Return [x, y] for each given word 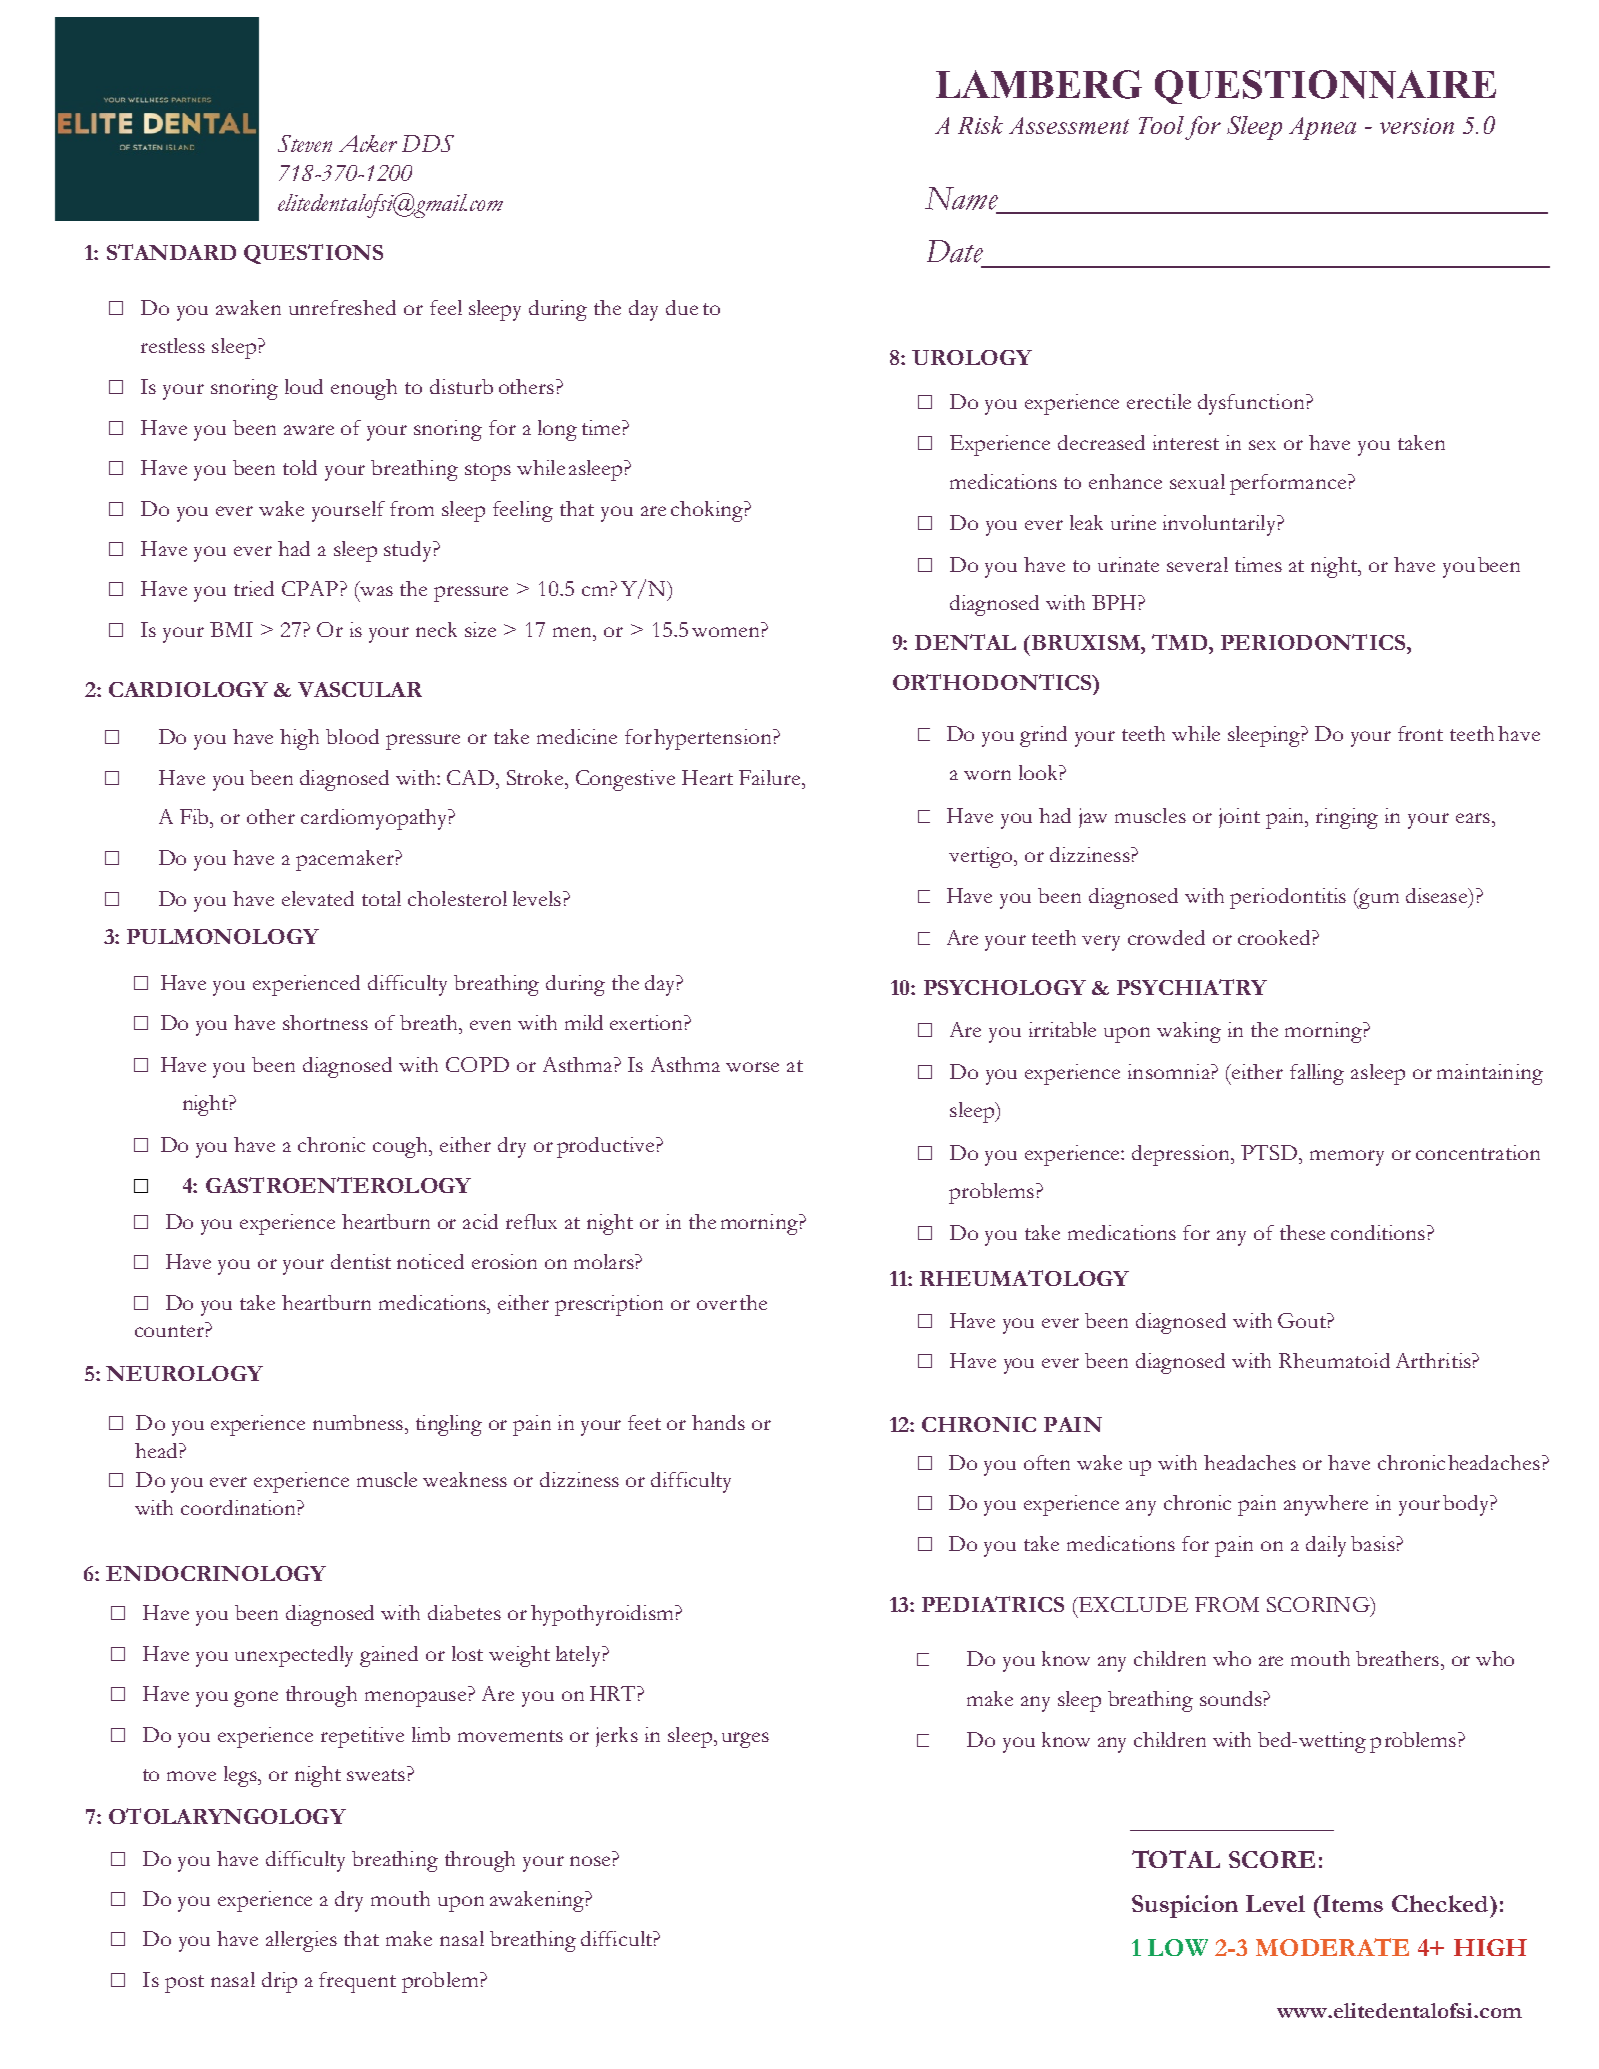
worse [752, 1067]
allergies [301, 1941]
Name [961, 198]
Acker [368, 143]
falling [1317, 1074]
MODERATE [1332, 1947]
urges [745, 1740]
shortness [325, 1022]
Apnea [1322, 128]
